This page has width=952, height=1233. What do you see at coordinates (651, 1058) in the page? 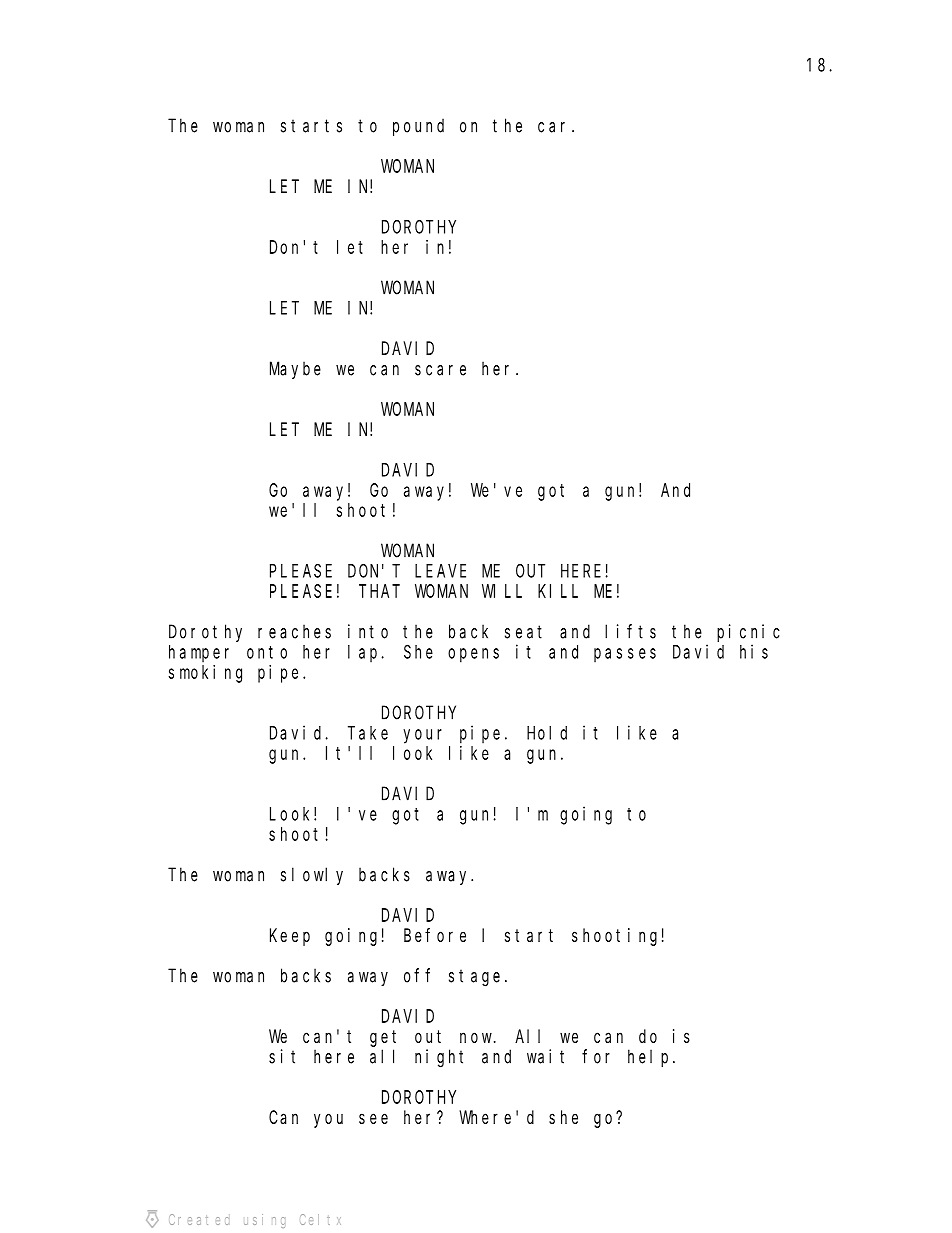
I see `help` at bounding box center [651, 1058].
